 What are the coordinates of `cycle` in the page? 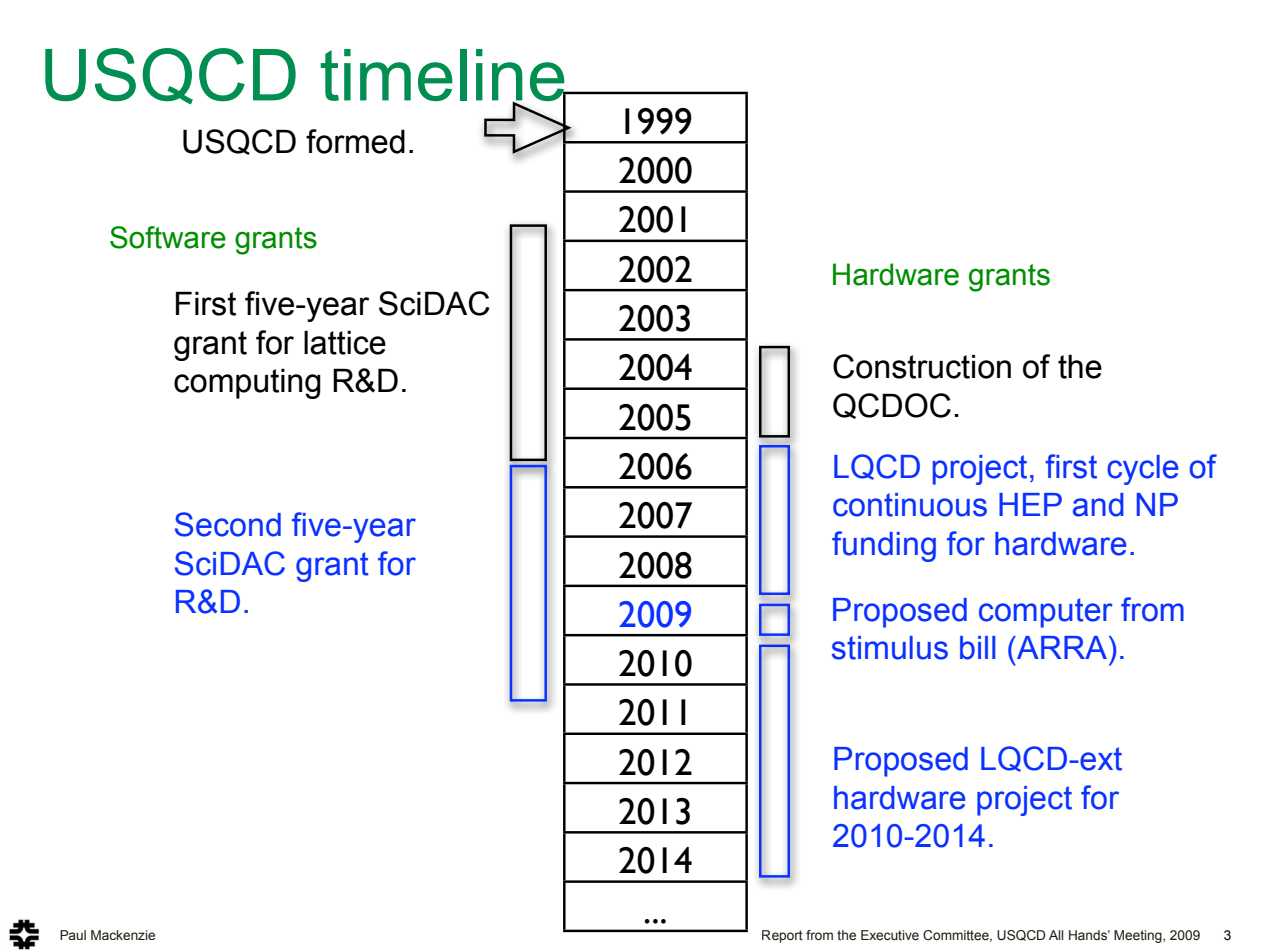 It's located at (1142, 470).
